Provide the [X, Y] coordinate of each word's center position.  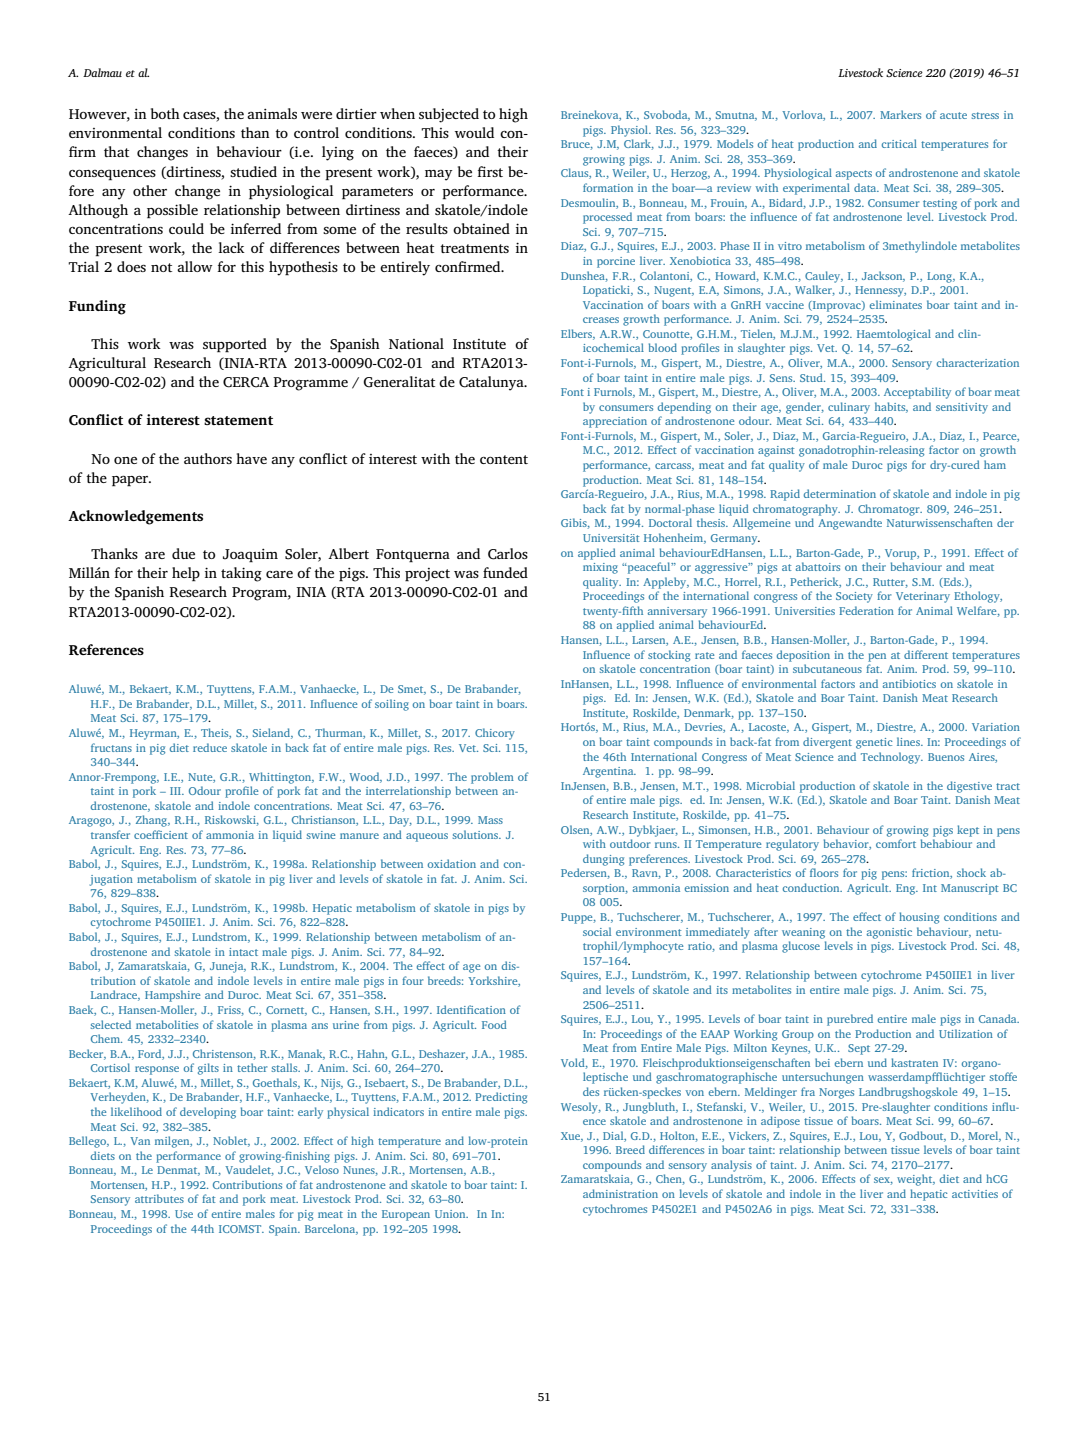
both [165, 113]
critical [899, 143]
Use [184, 1214]
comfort [896, 843]
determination [840, 493]
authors [208, 458]
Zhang [153, 821]
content [504, 459]
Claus [576, 173]
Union [451, 1214]
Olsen [576, 830]
